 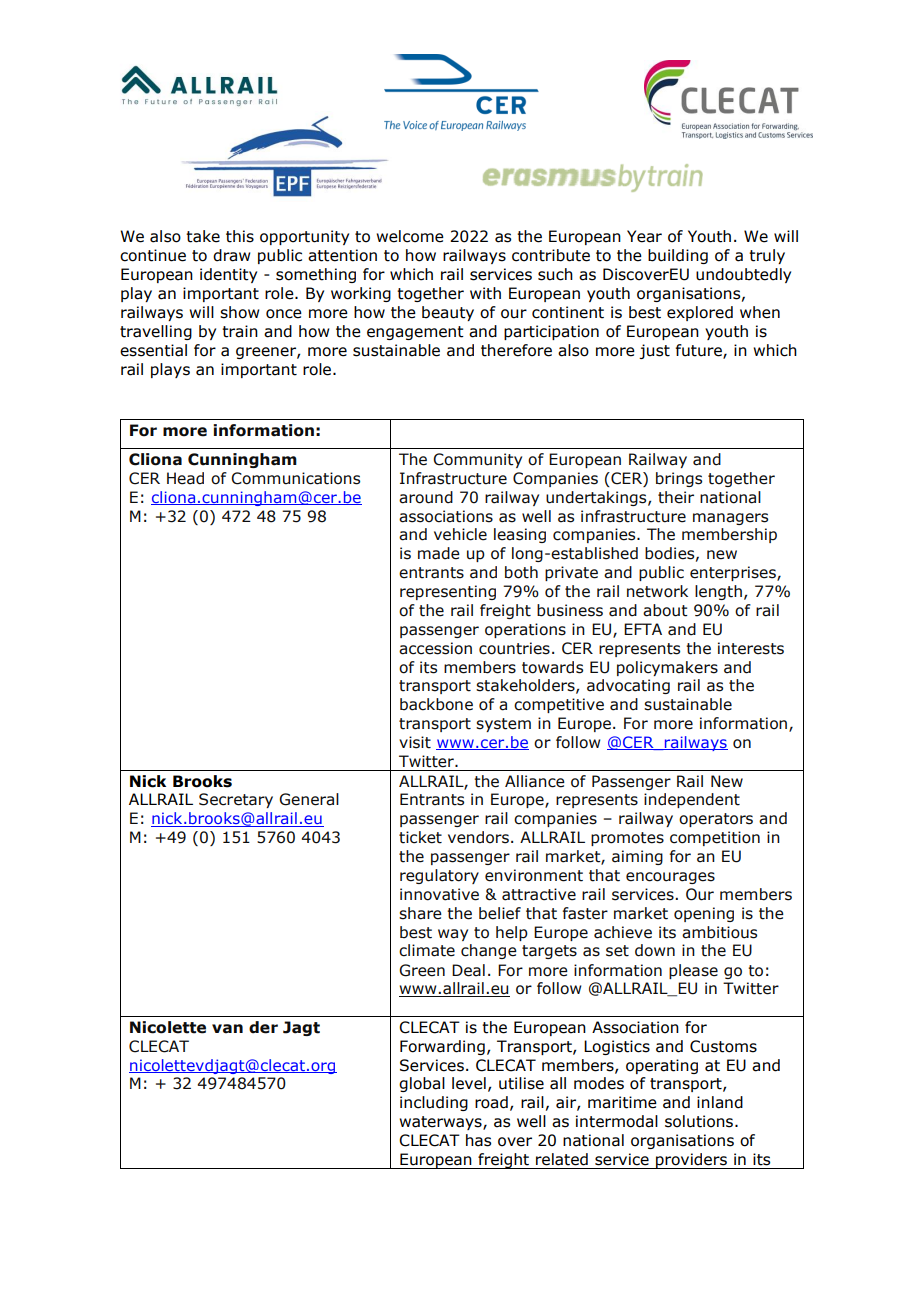 What do you see at coordinates (227, 1029) in the screenshot?
I see `van` at bounding box center [227, 1029].
